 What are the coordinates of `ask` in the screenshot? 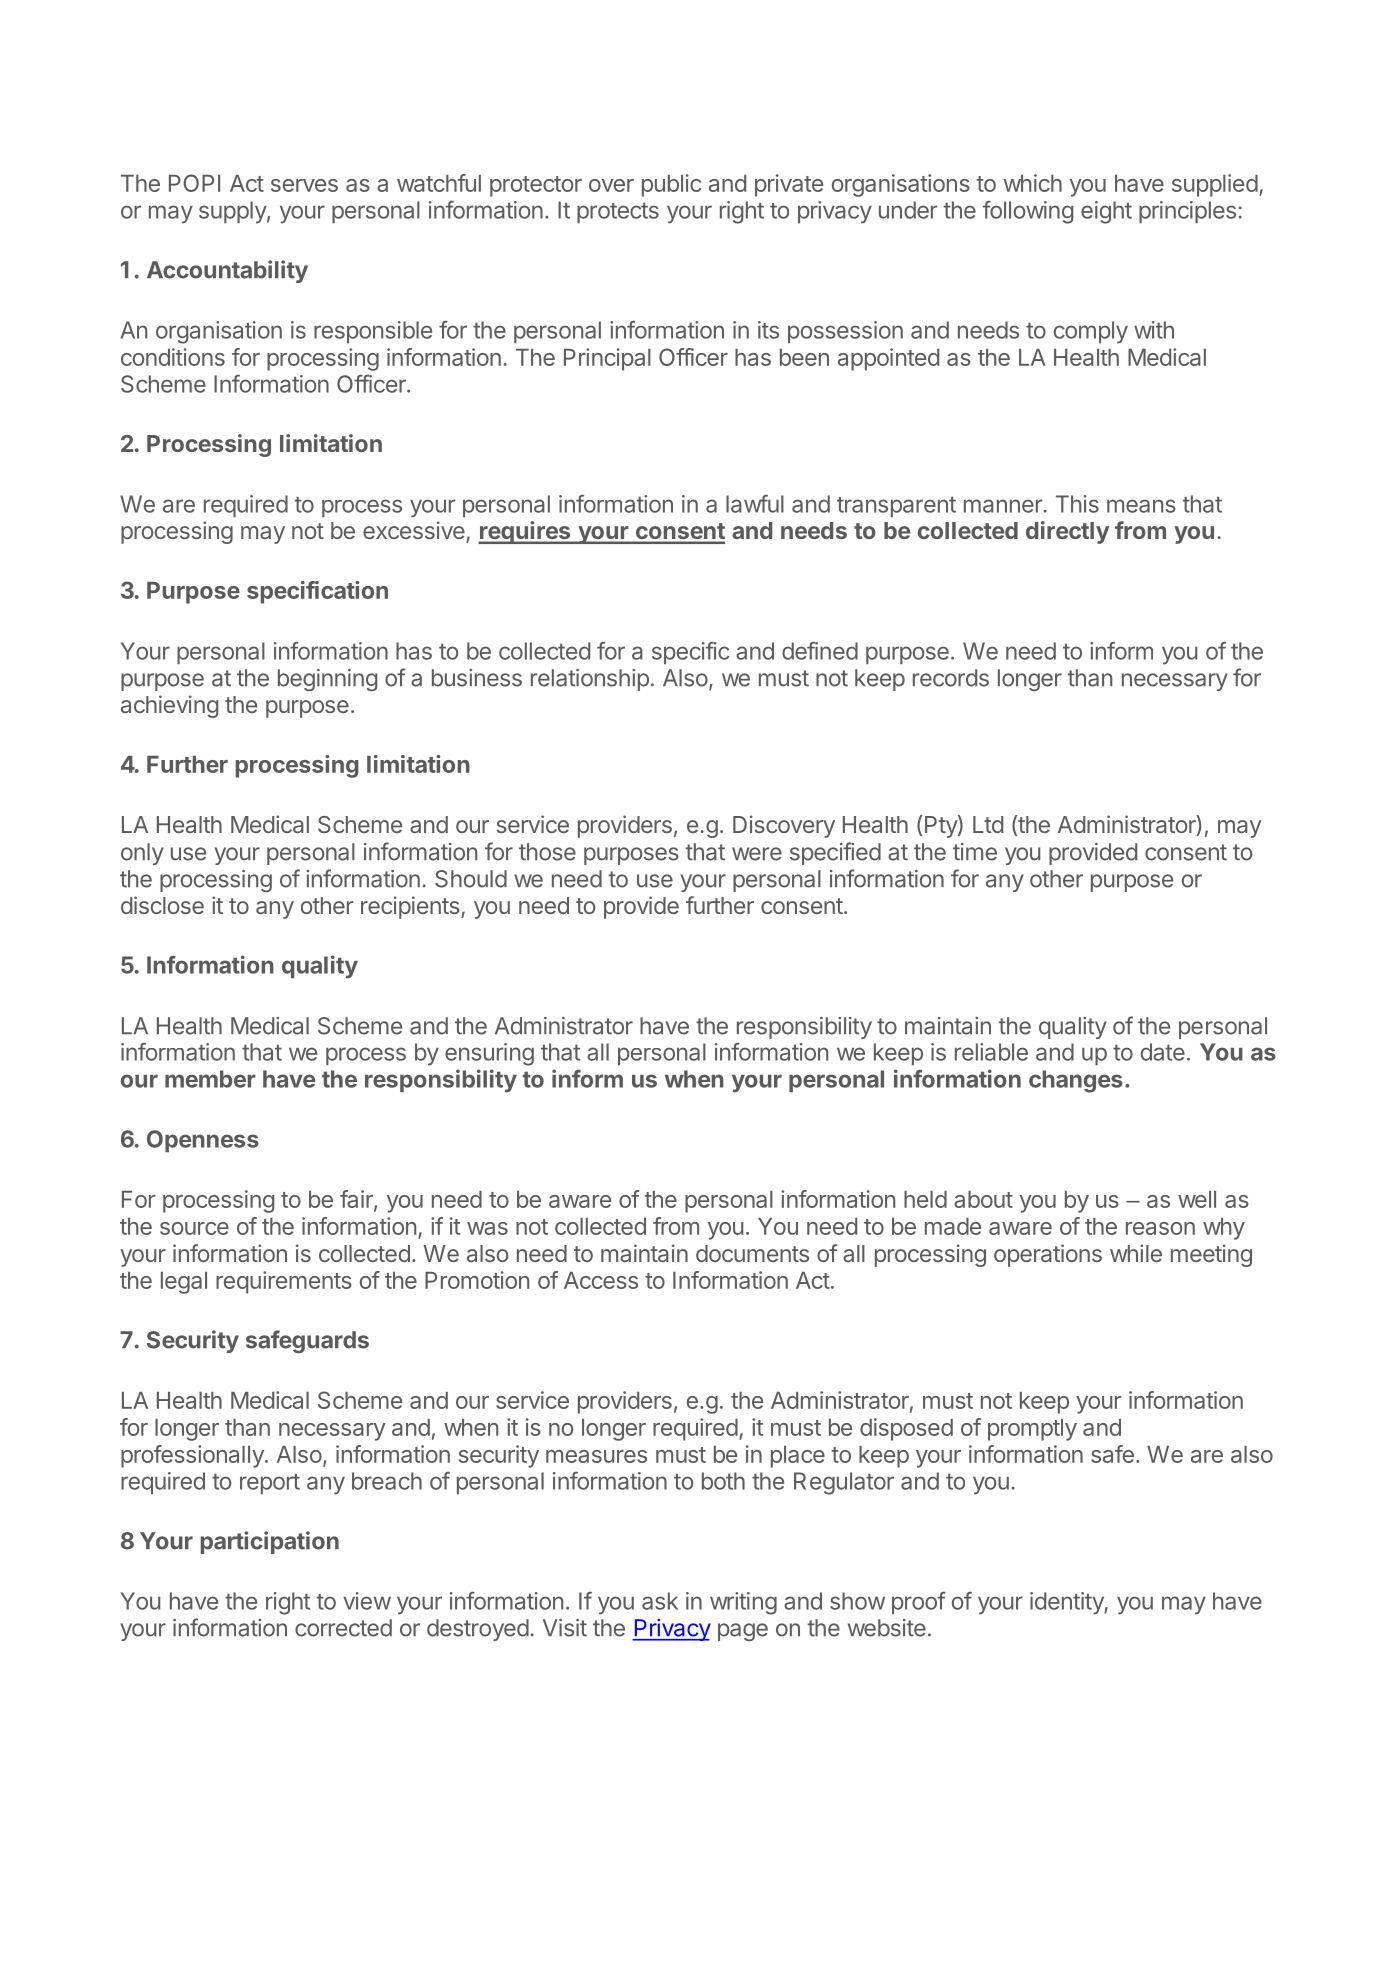 It's located at (660, 1601).
